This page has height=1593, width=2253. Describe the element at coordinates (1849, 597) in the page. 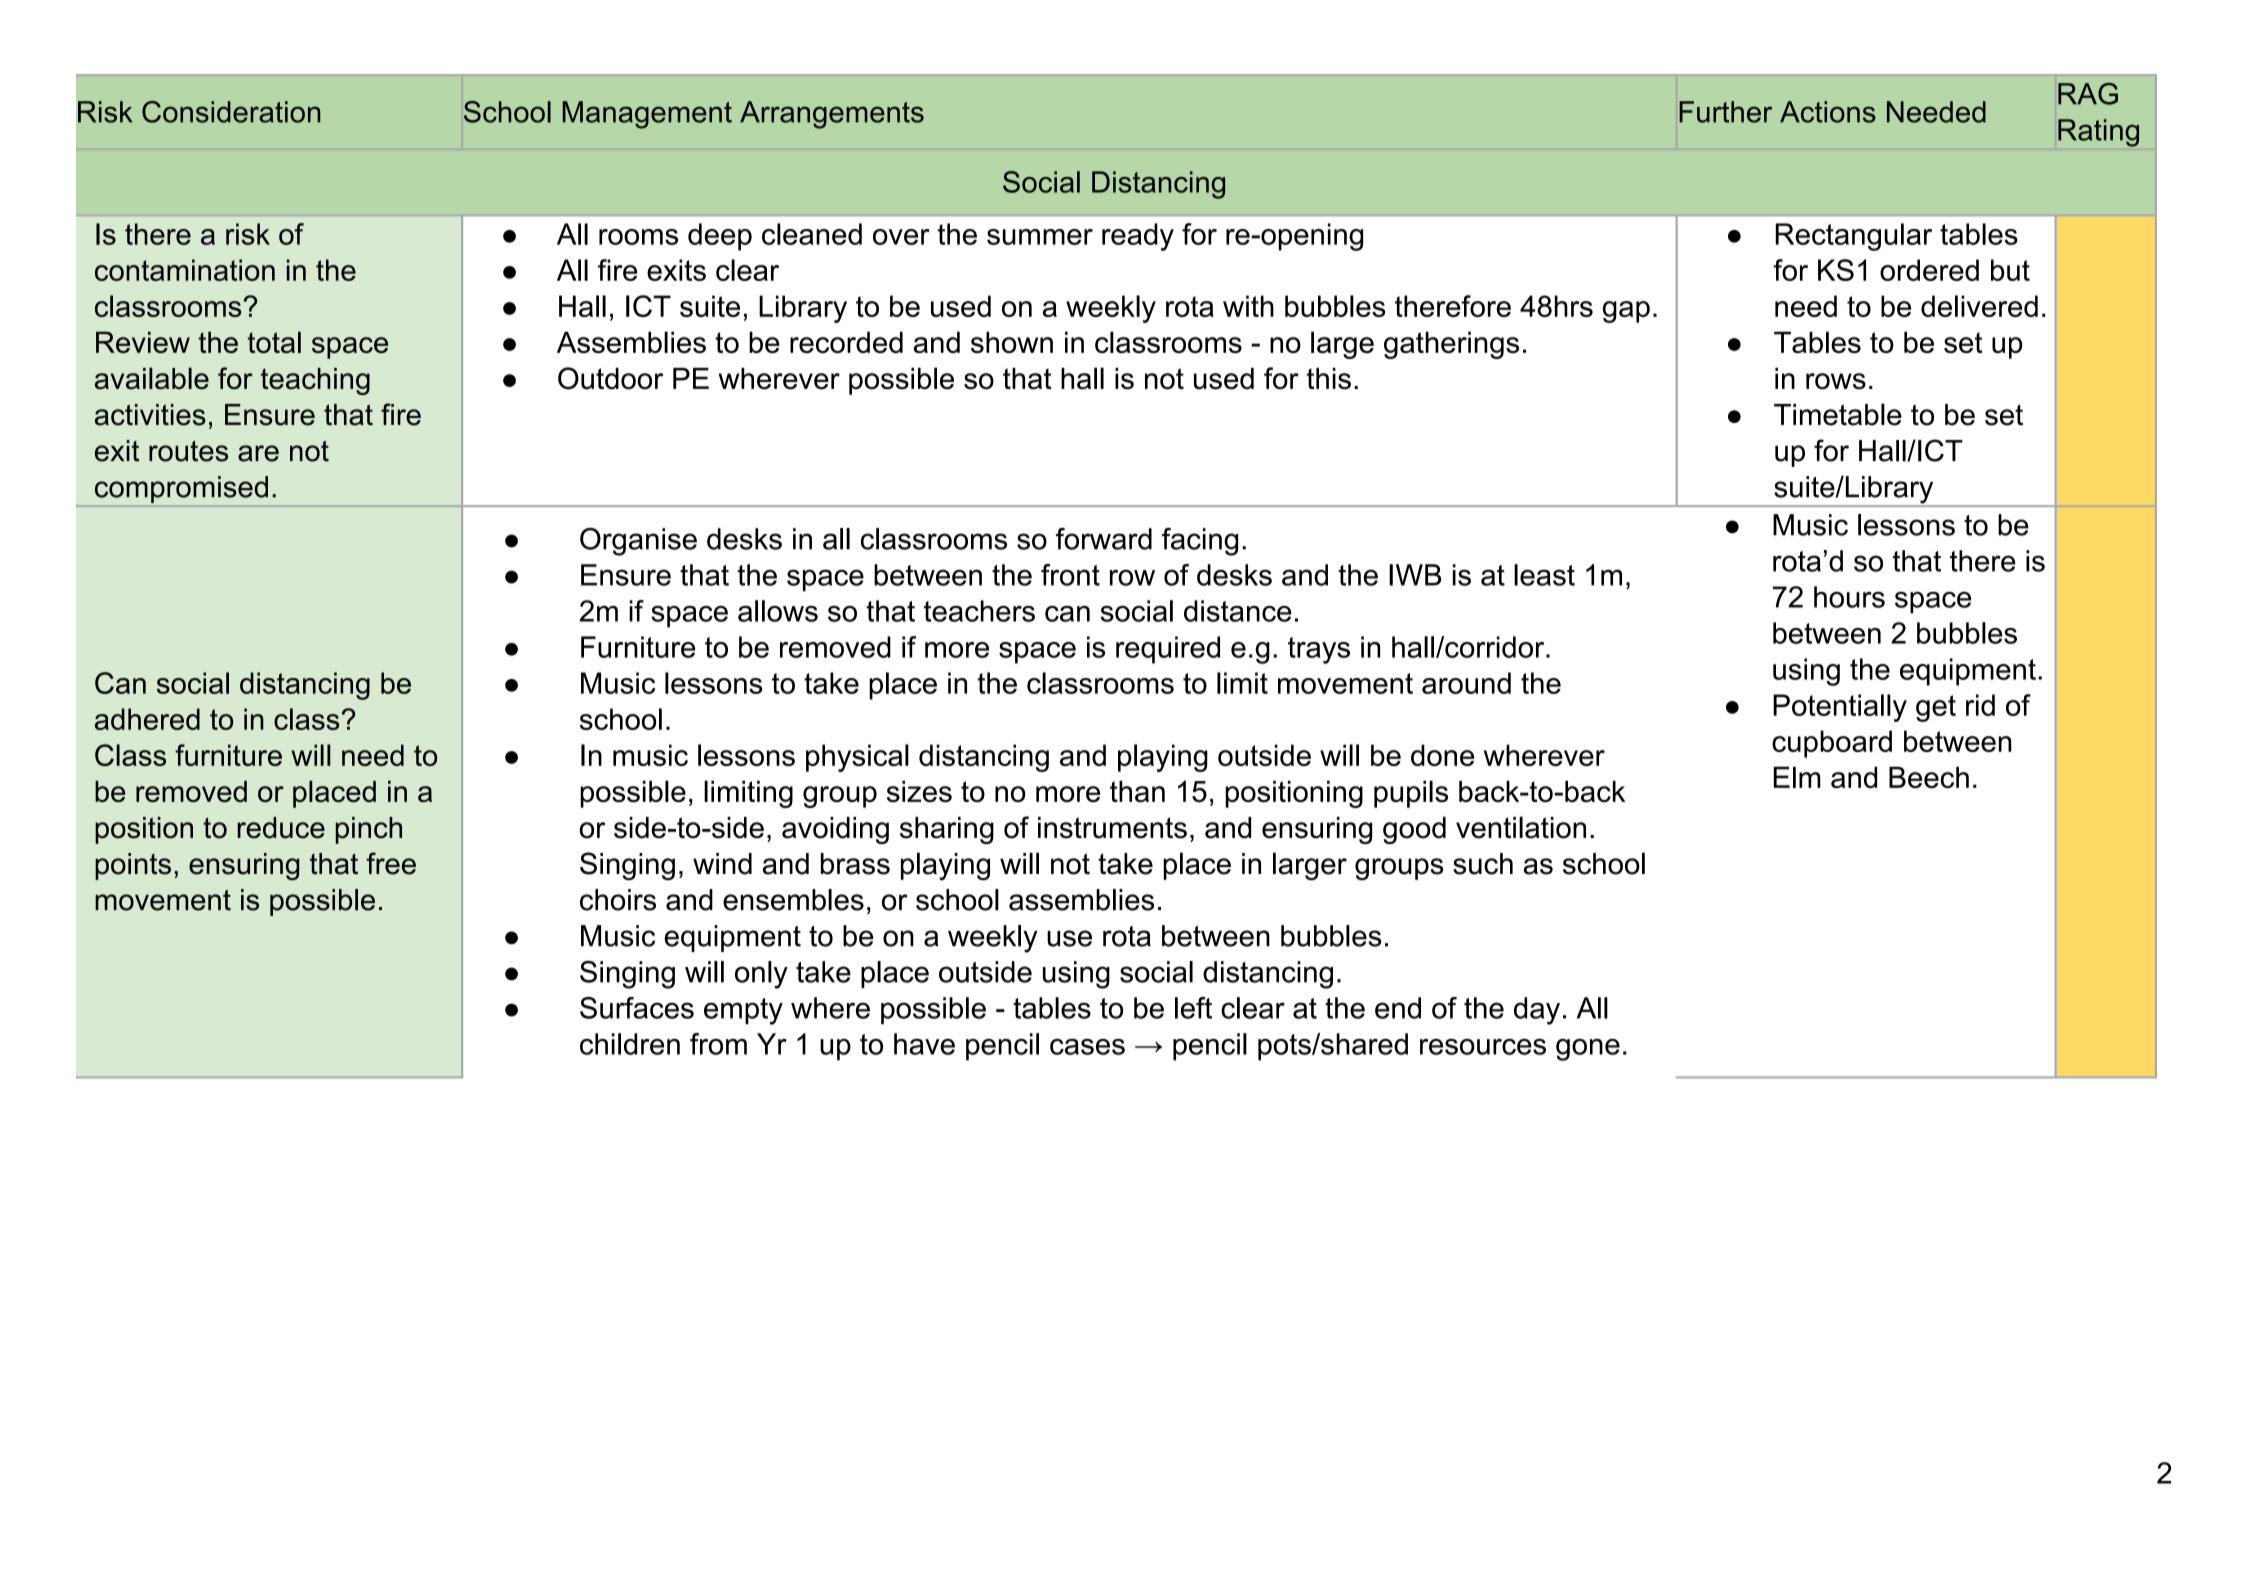

I see `hours` at that location.
